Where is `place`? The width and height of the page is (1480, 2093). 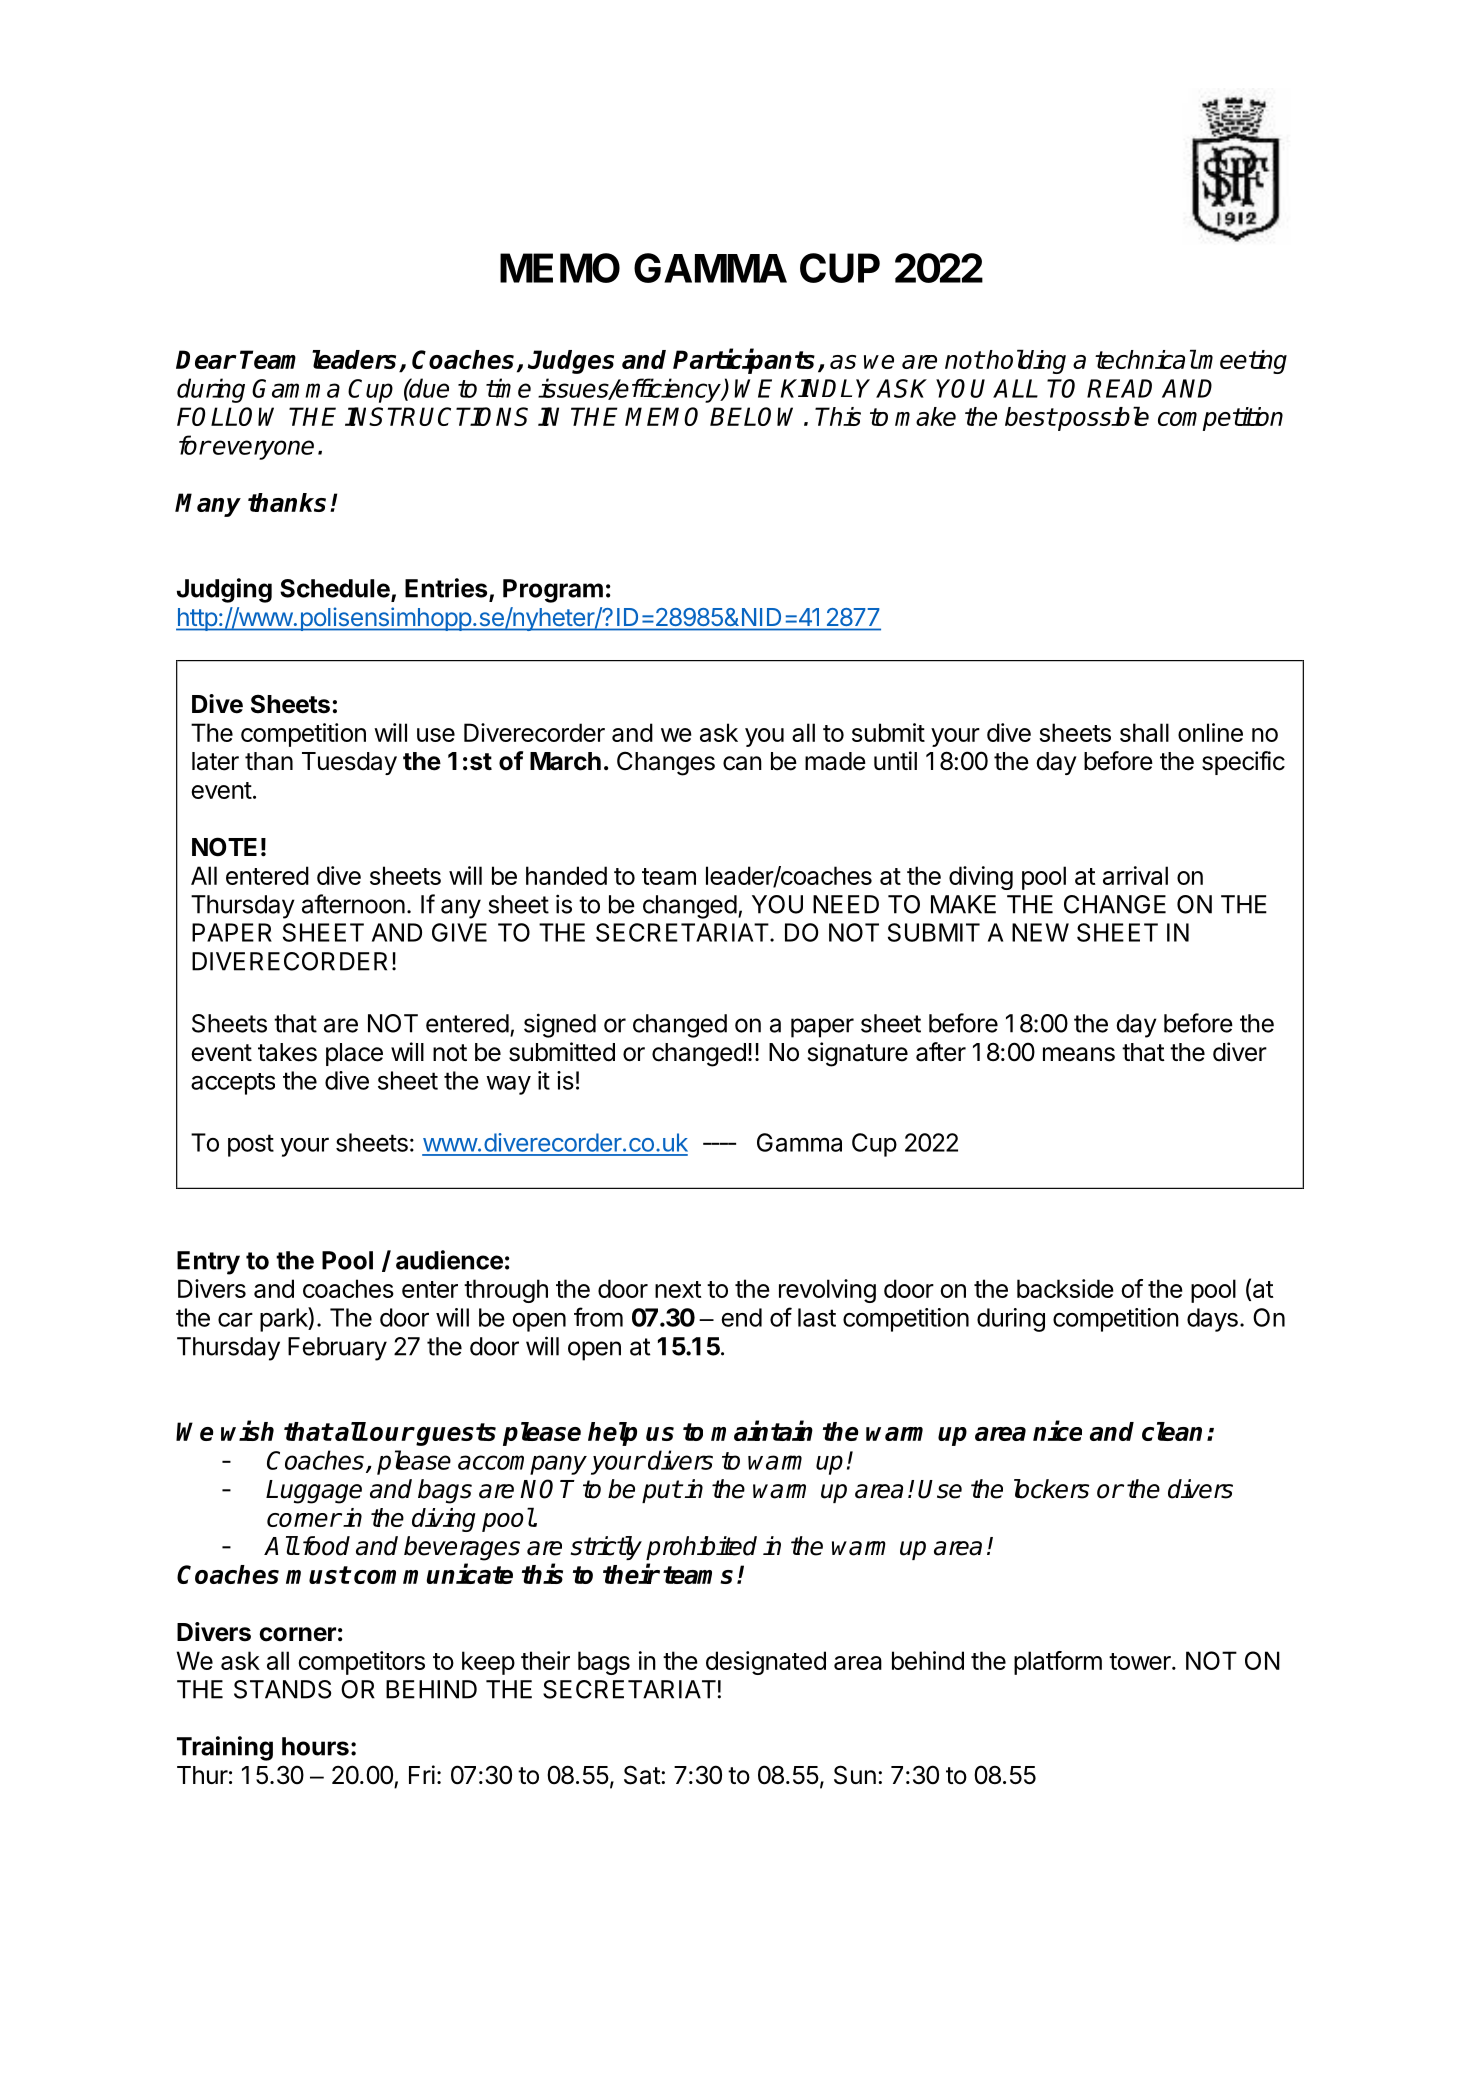 place is located at coordinates (354, 1054).
